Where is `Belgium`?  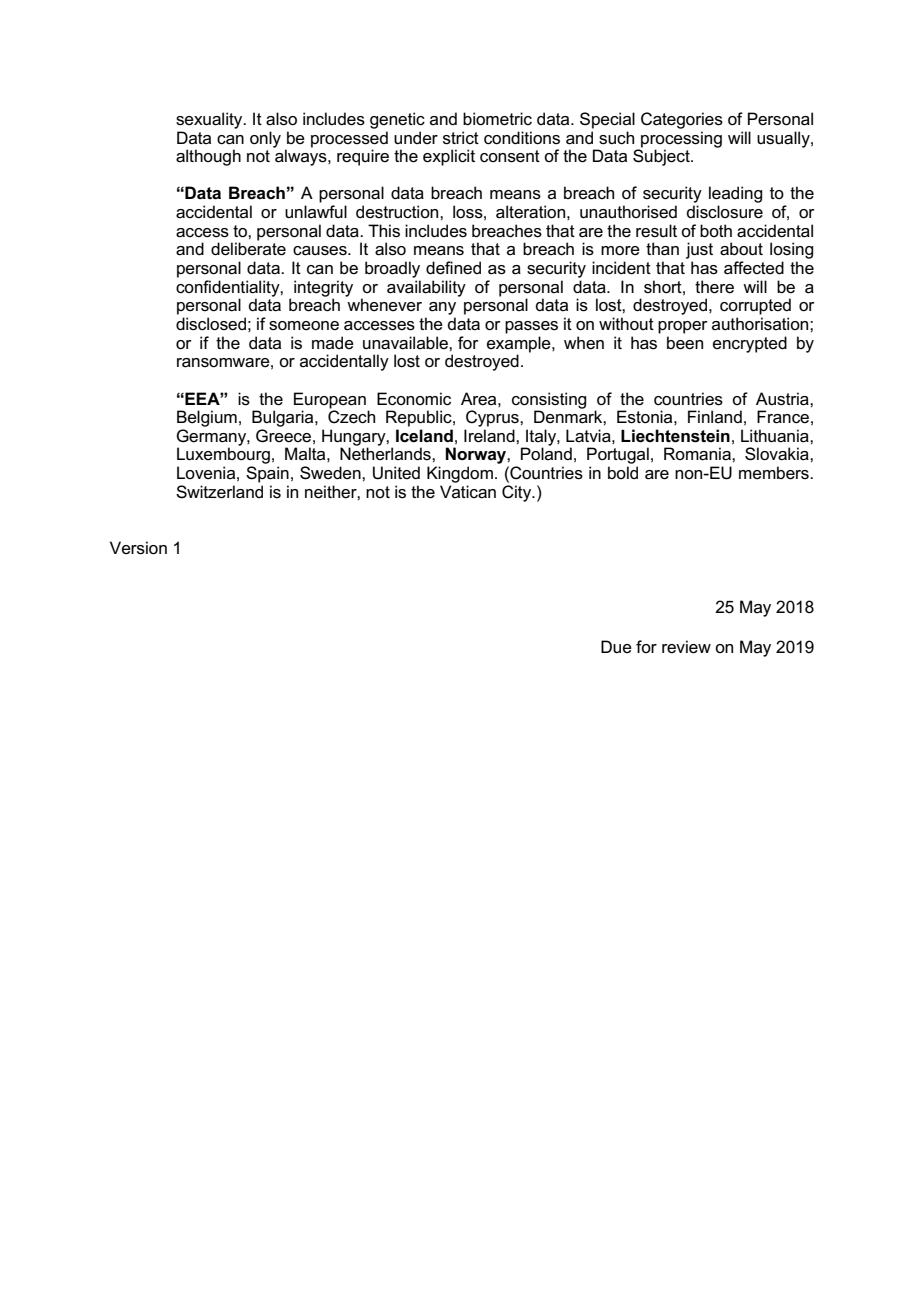 Belgium is located at coordinates (207, 418).
